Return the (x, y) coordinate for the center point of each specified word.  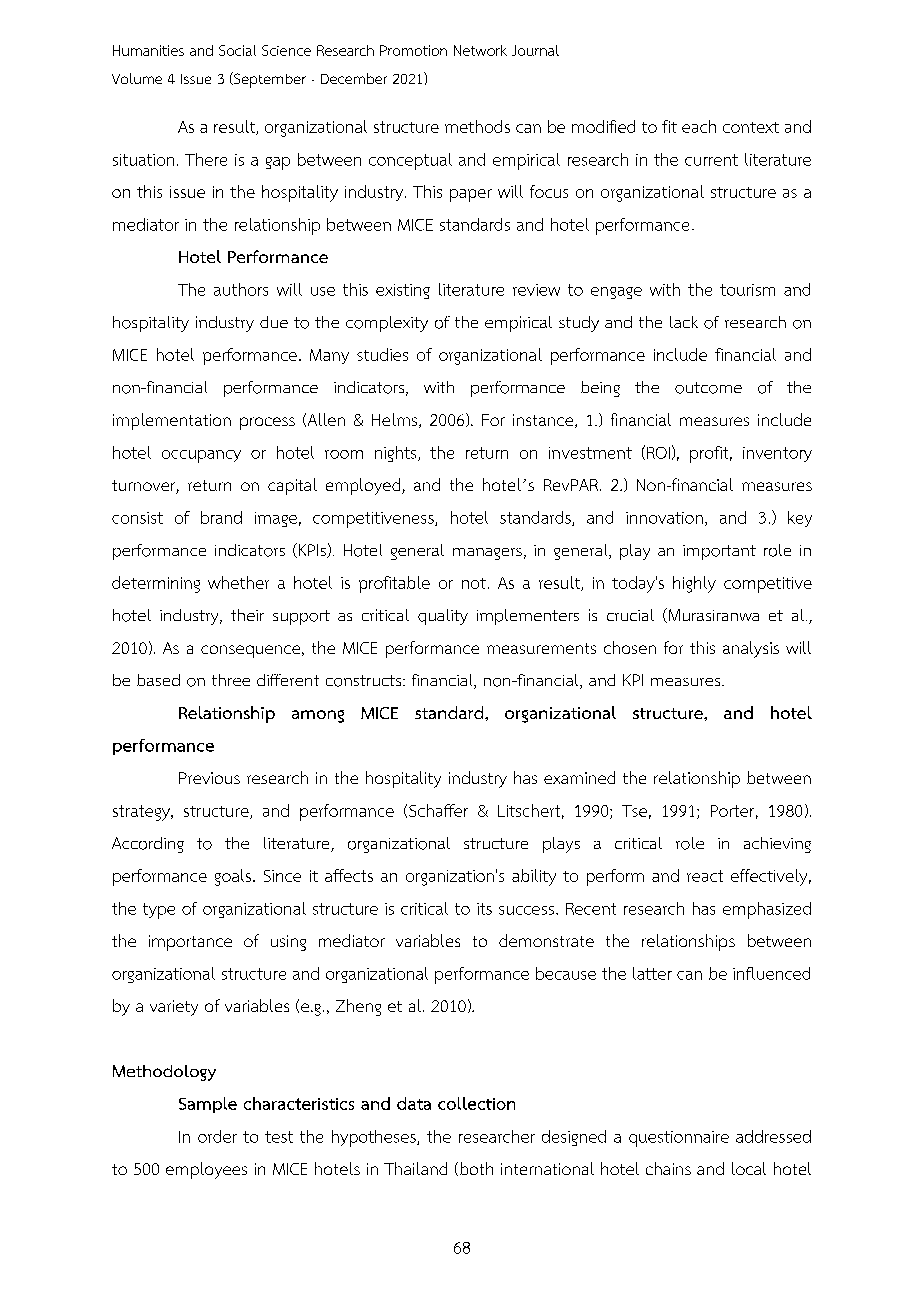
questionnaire (679, 1139)
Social (237, 50)
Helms (396, 420)
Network (480, 50)
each (699, 126)
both (476, 1168)
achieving (777, 845)
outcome (708, 388)
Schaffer (438, 810)
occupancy (201, 456)
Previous (209, 778)
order (217, 1136)
